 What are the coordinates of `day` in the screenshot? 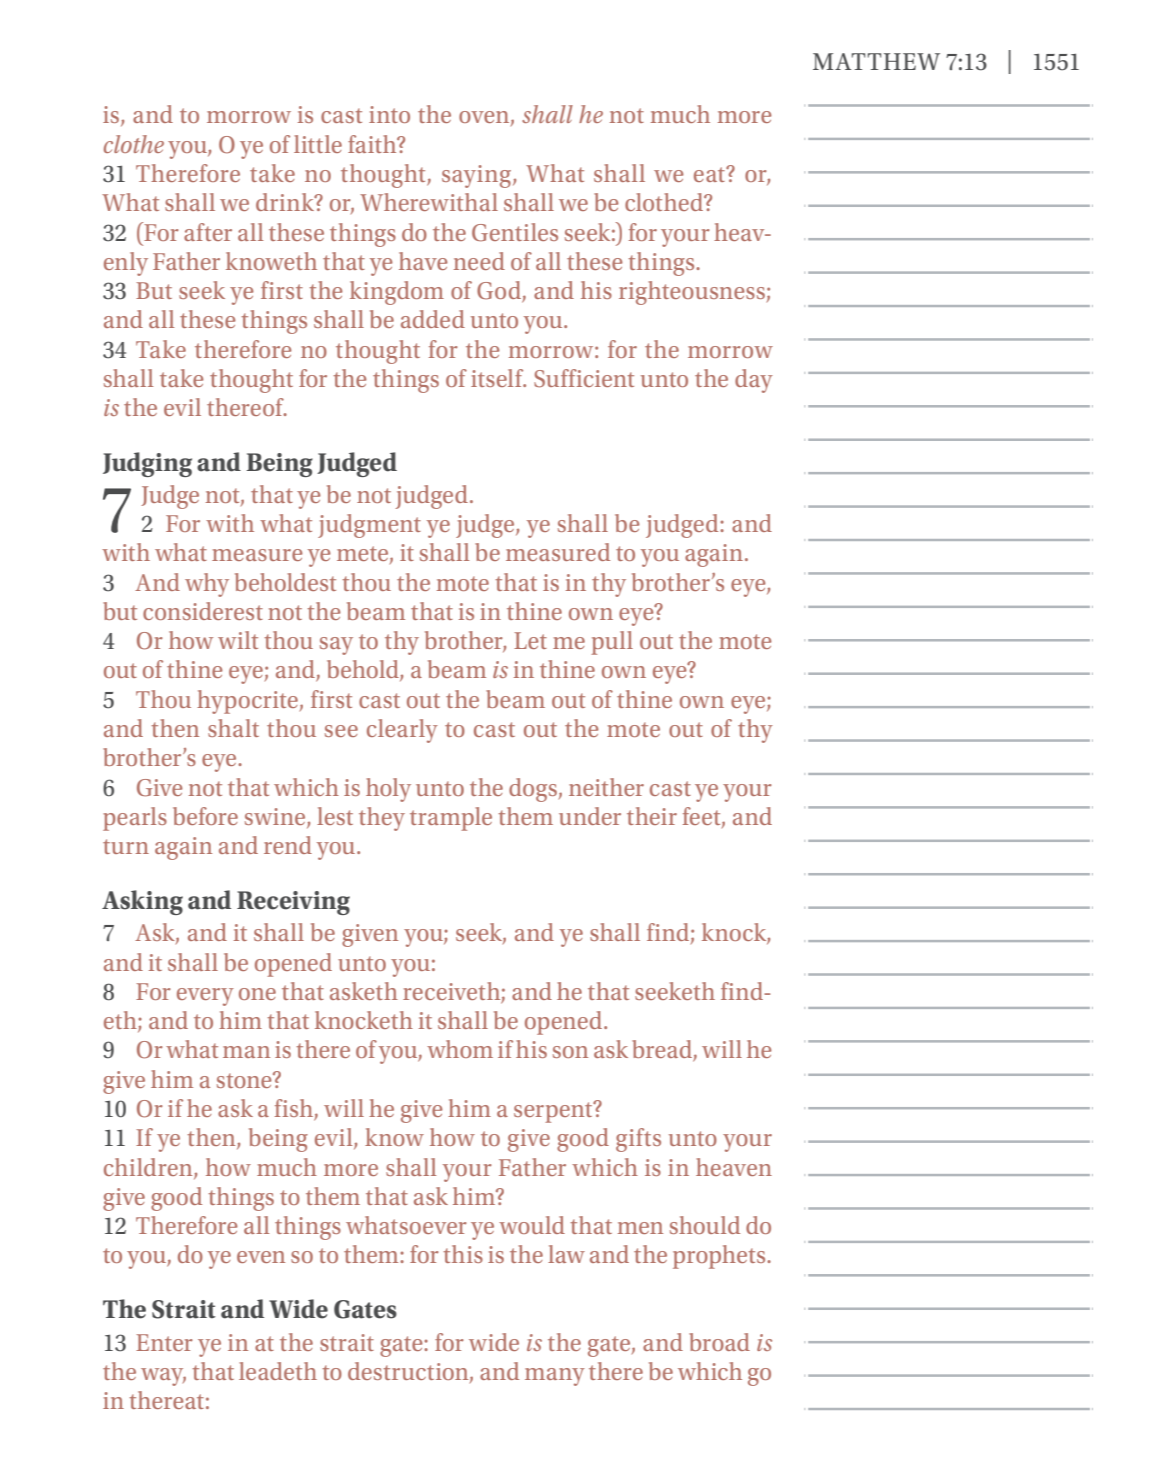 It's located at (754, 381).
